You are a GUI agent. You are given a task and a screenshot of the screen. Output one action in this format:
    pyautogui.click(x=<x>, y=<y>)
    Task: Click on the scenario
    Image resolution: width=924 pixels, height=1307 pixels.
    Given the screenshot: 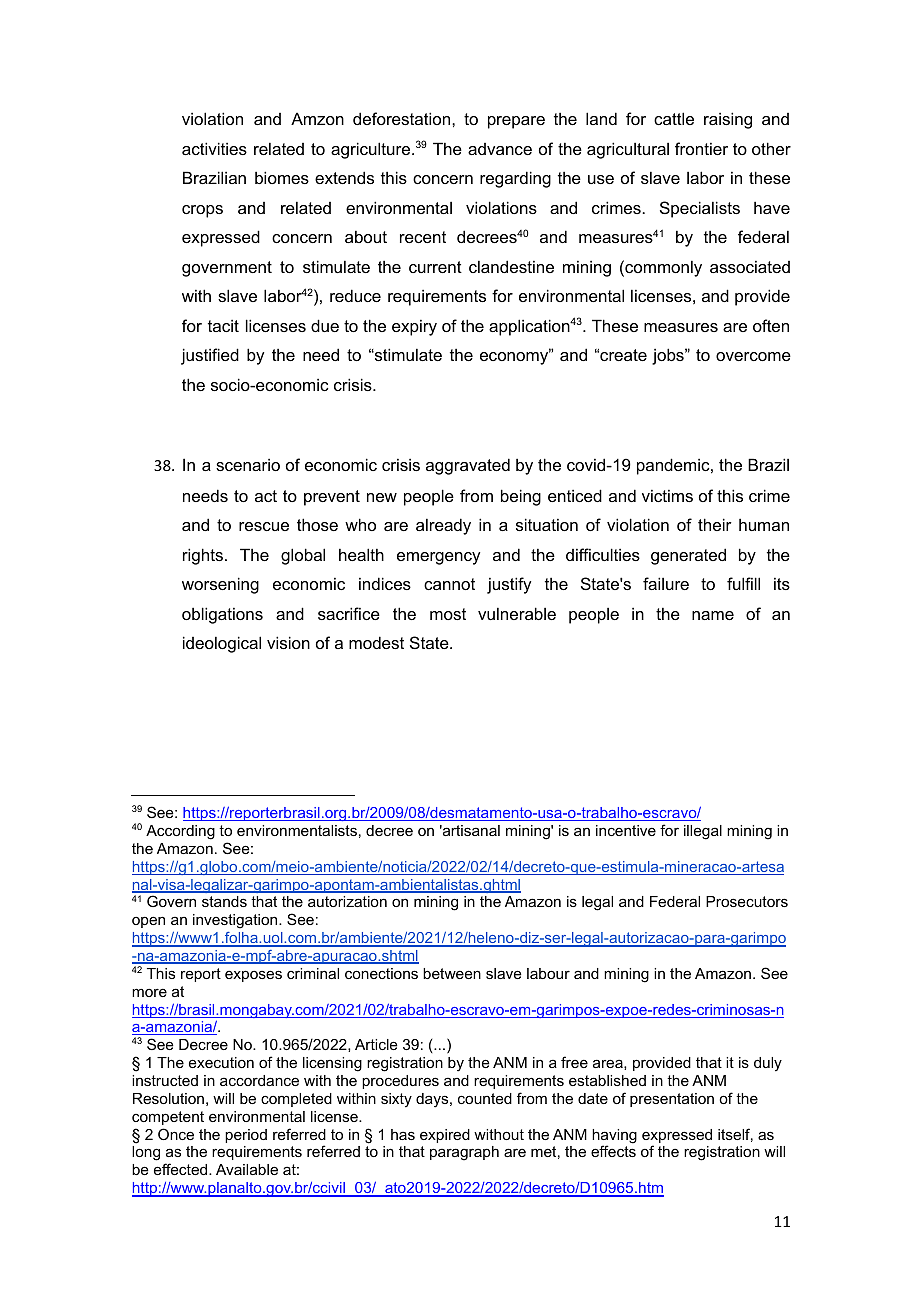 What is the action you would take?
    pyautogui.click(x=248, y=464)
